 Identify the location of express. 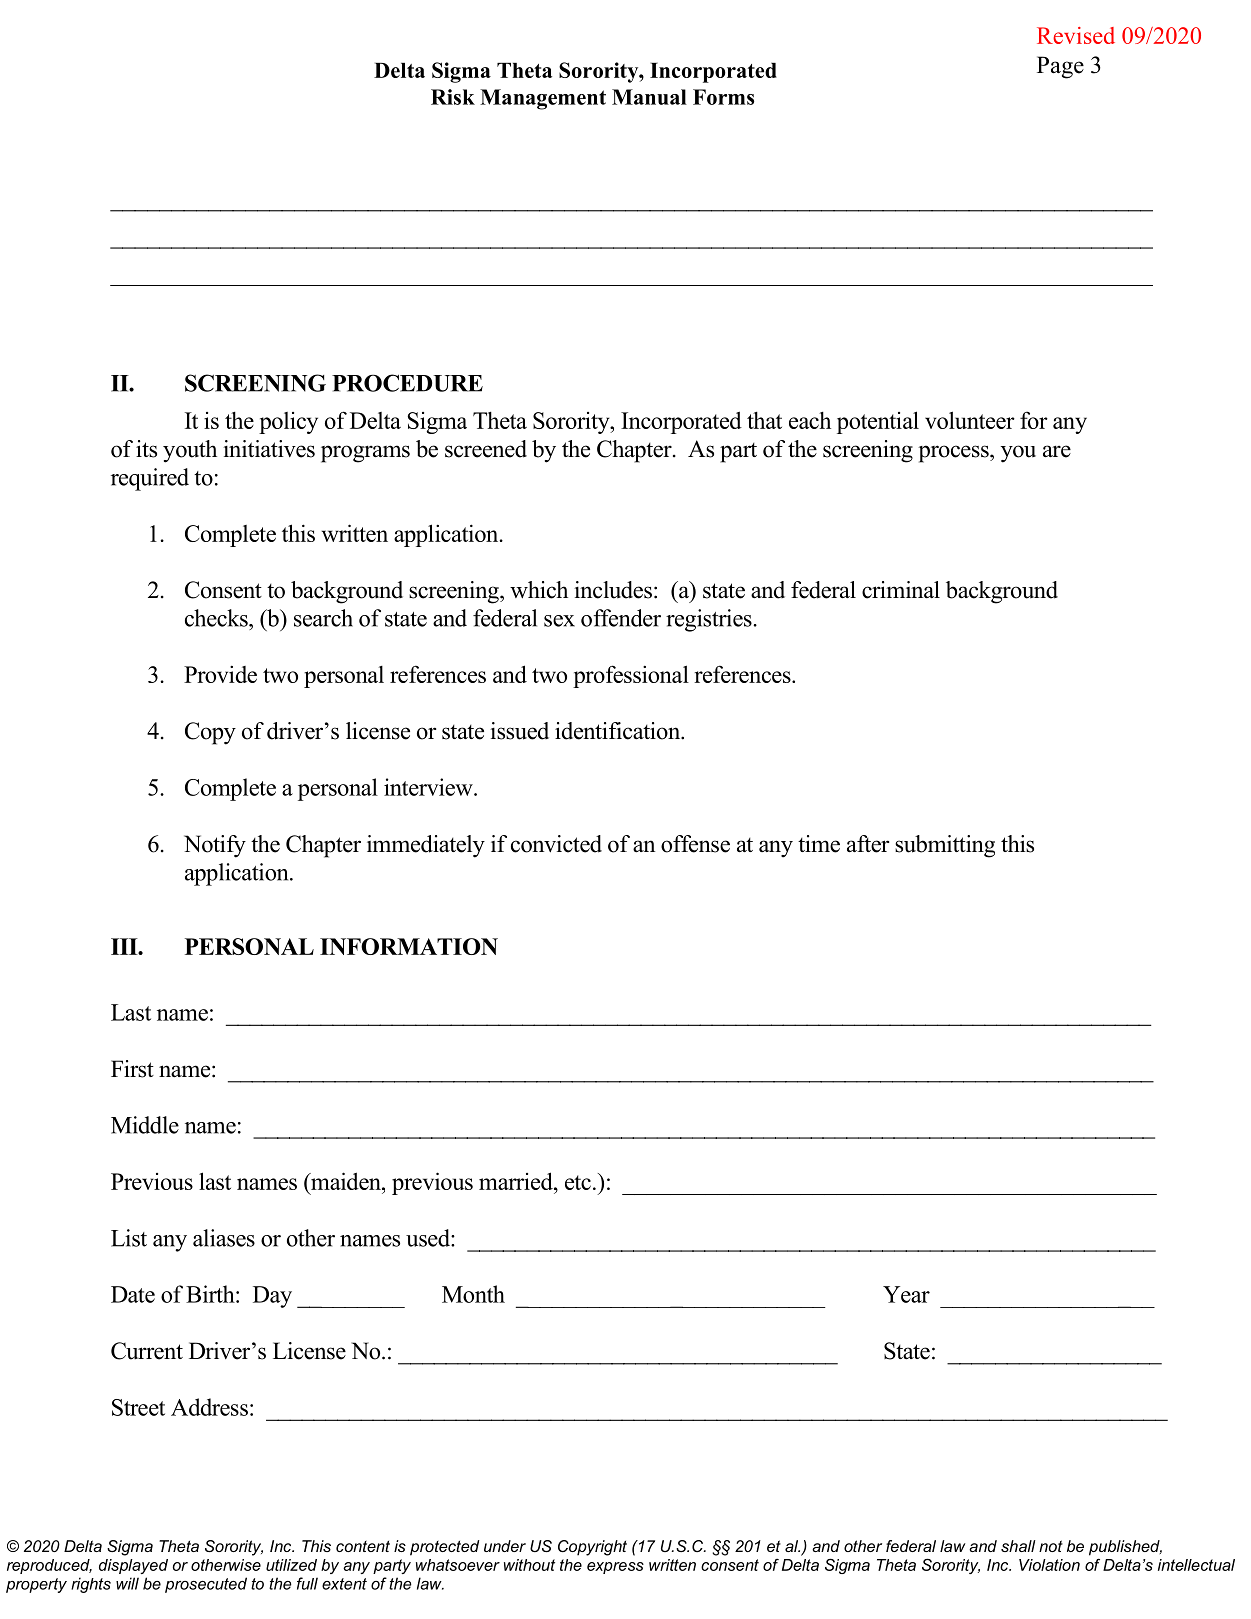
(615, 1568).
